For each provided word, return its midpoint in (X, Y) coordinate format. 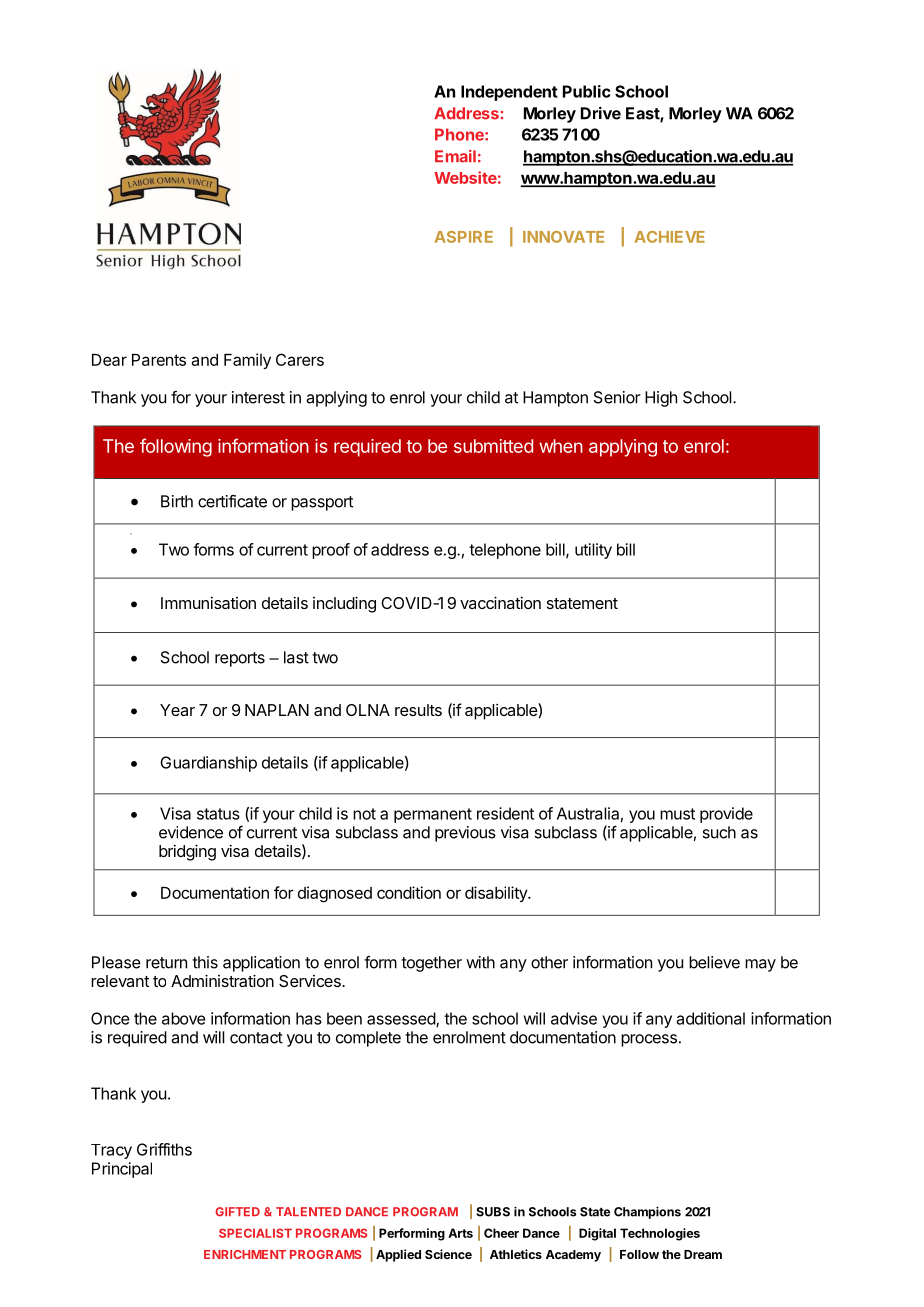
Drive (601, 113)
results (418, 710)
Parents (159, 360)
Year (177, 710)
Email (455, 156)
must (677, 814)
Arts (460, 1233)
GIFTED (237, 1211)
